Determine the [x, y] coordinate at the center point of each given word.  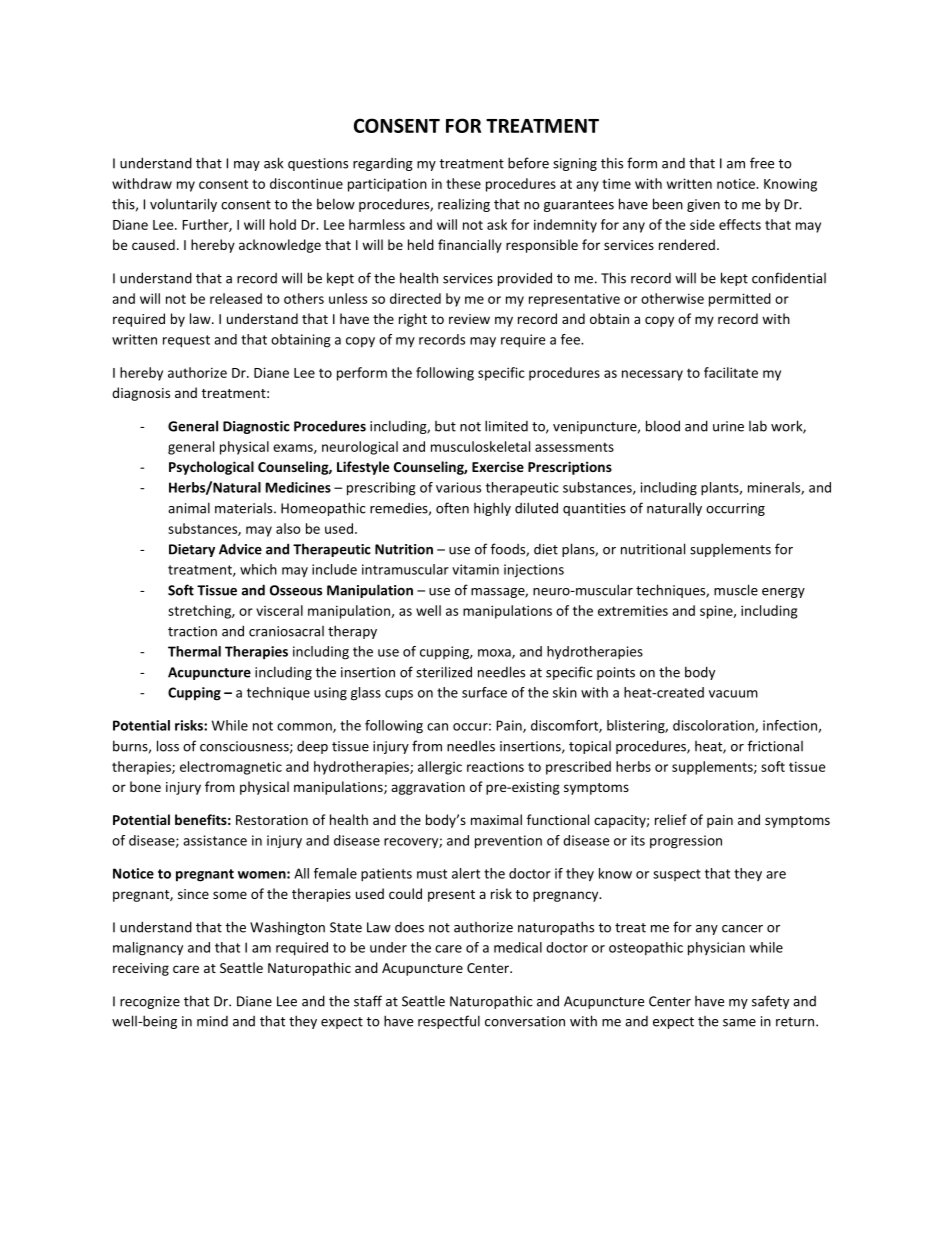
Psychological [211, 468]
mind [212, 1021]
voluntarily [183, 205]
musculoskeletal [480, 446]
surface [484, 692]
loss [168, 746]
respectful [449, 1022]
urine [728, 426]
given [703, 205]
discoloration [714, 726]
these [463, 183]
